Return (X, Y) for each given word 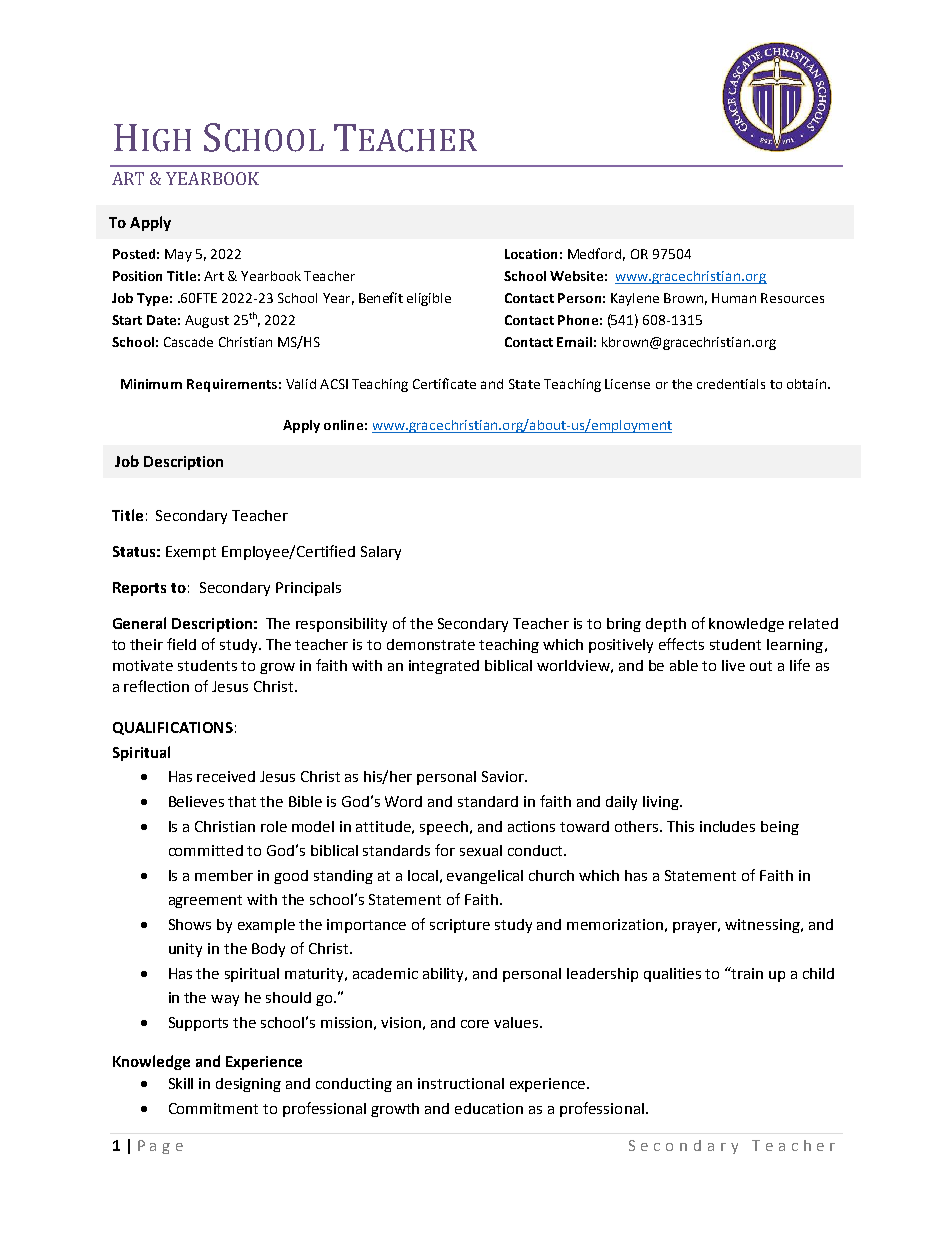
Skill (181, 1083)
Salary (381, 553)
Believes (196, 801)
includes (727, 826)
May (178, 255)
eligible (429, 299)
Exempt (191, 553)
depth (666, 625)
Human (734, 298)
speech (444, 828)
